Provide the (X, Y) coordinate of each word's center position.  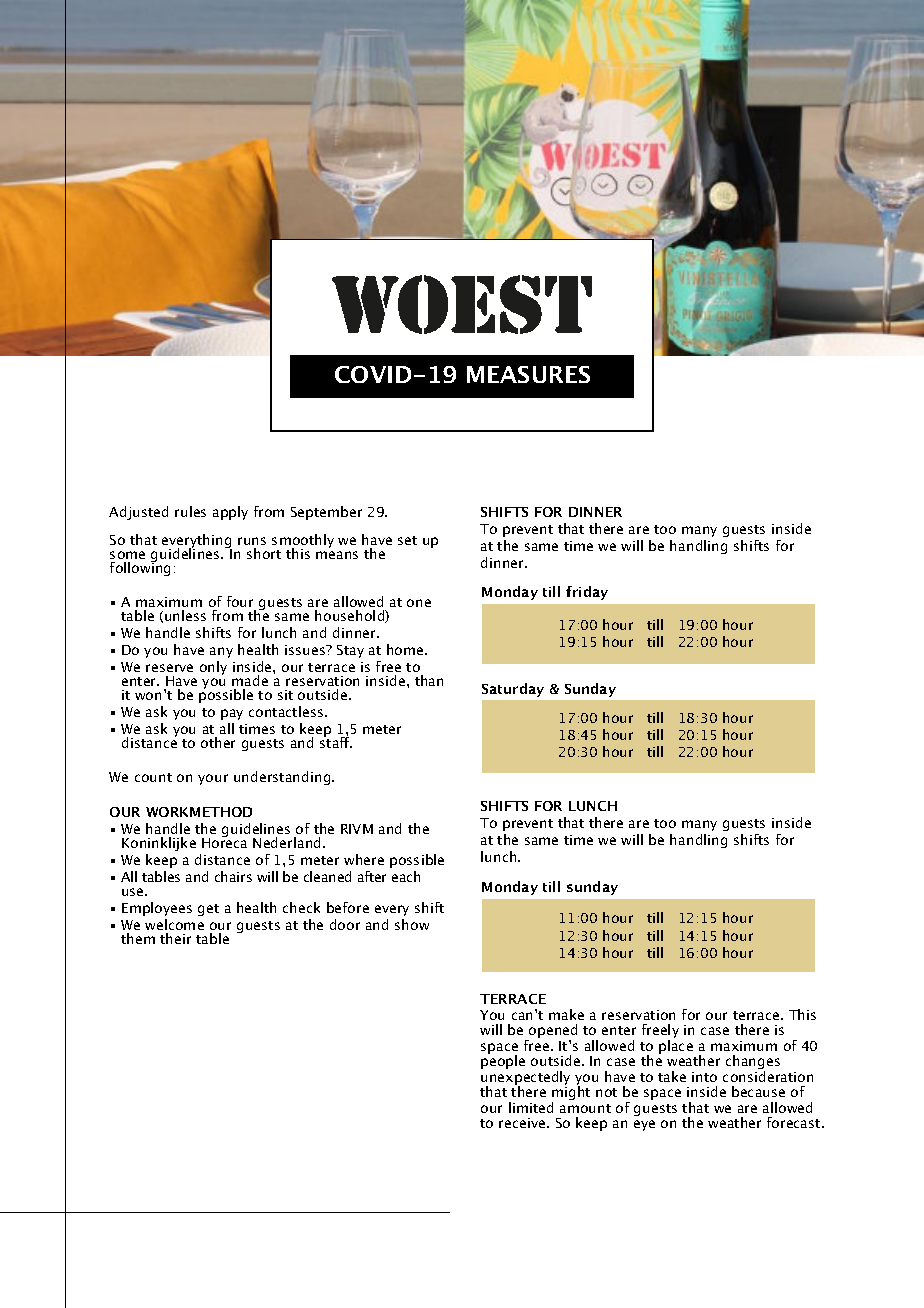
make (566, 1014)
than (429, 680)
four (240, 601)
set (407, 540)
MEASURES (528, 374)
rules (190, 511)
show (412, 924)
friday (587, 593)
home (406, 649)
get (208, 910)
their (175, 938)
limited (531, 1107)
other (218, 742)
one (419, 603)
